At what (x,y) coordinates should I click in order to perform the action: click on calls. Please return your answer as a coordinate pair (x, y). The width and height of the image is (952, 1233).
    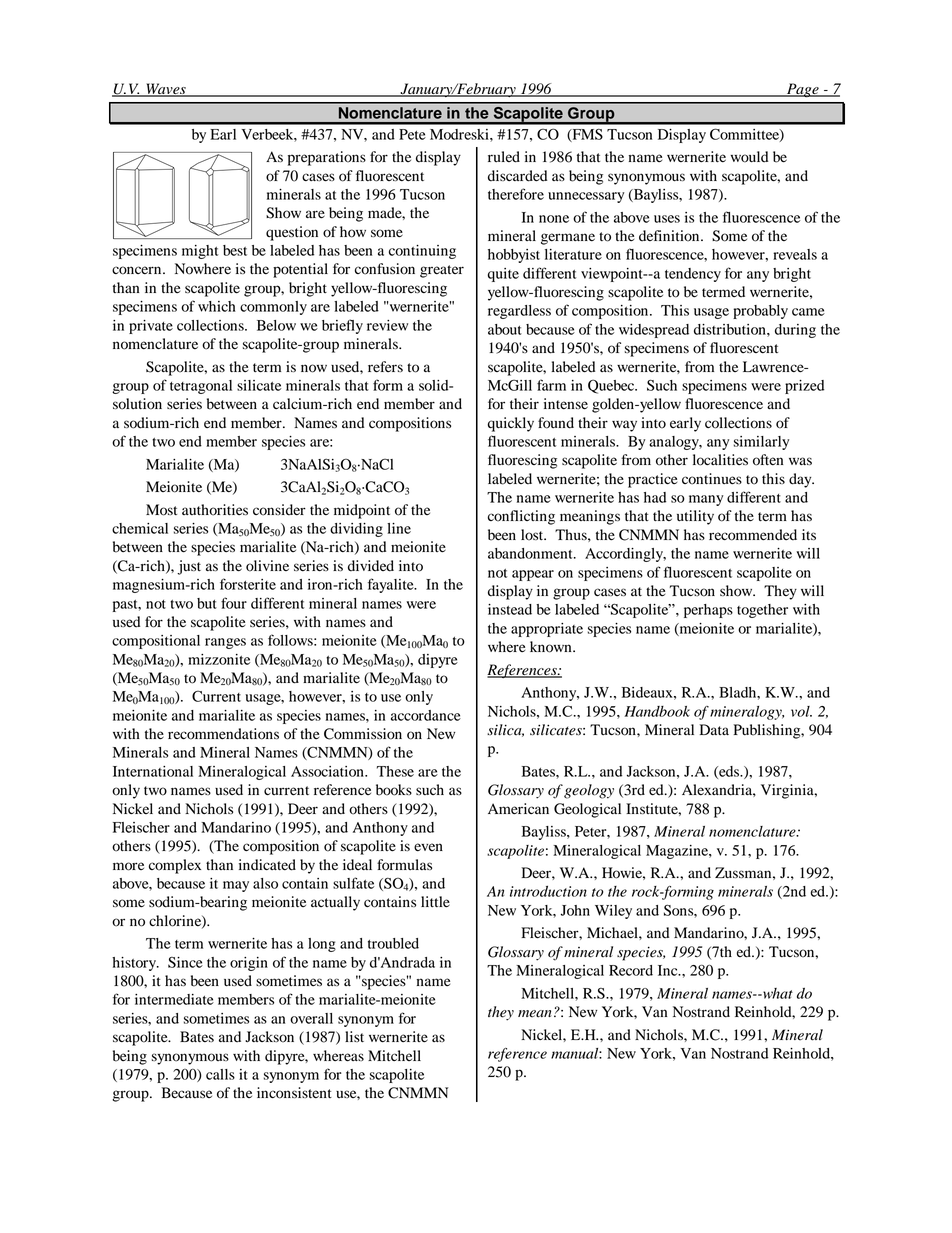
    Looking at the image, I should click on (220, 1074).
